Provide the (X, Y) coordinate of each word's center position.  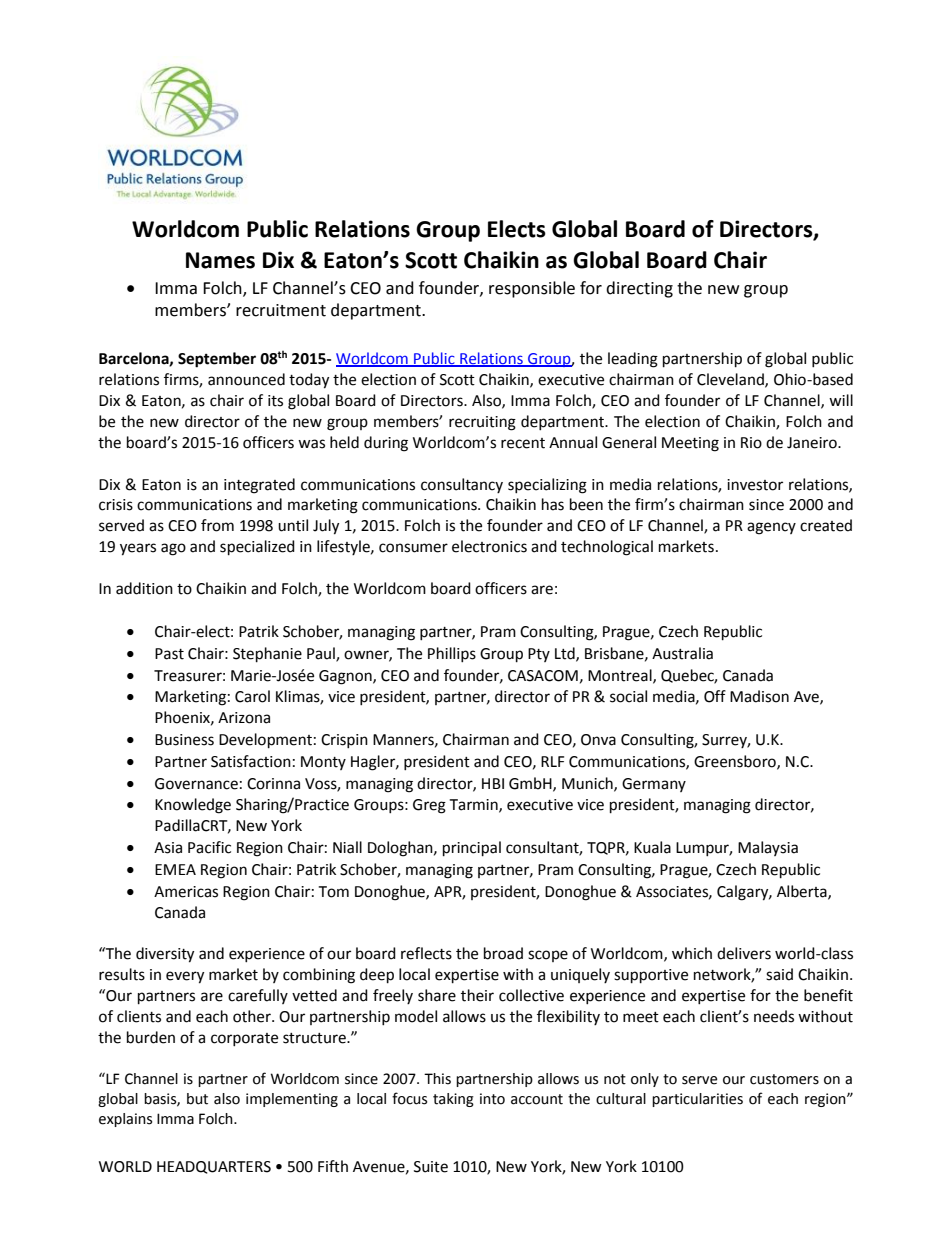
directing (639, 289)
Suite (431, 1167)
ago (173, 549)
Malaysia (768, 848)
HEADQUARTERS (214, 1167)
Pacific (209, 847)
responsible (532, 289)
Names (220, 260)
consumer (413, 548)
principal (472, 849)
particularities (697, 1100)
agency (771, 528)
